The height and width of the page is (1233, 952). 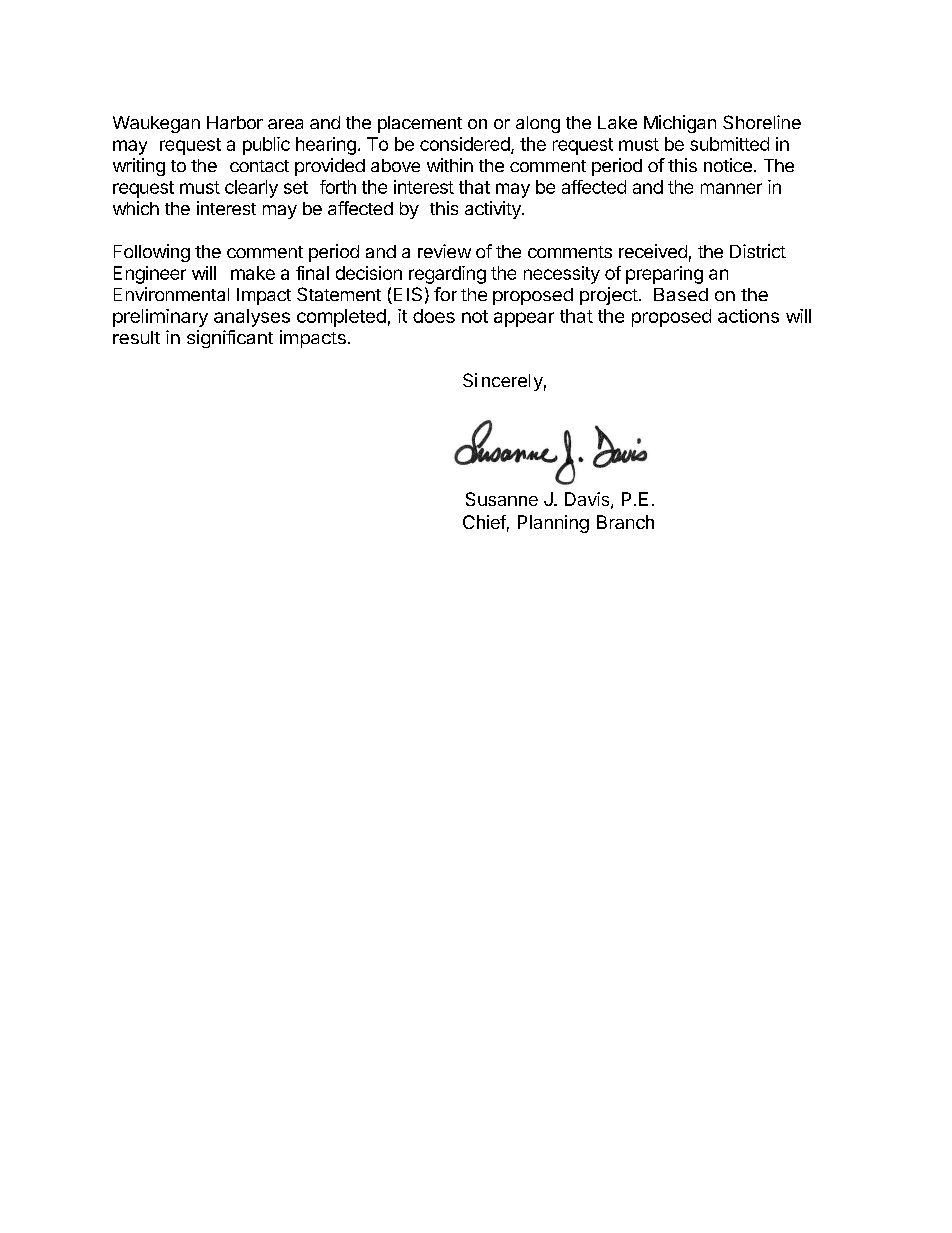 What do you see at coordinates (434, 316) in the page?
I see `does` at bounding box center [434, 316].
